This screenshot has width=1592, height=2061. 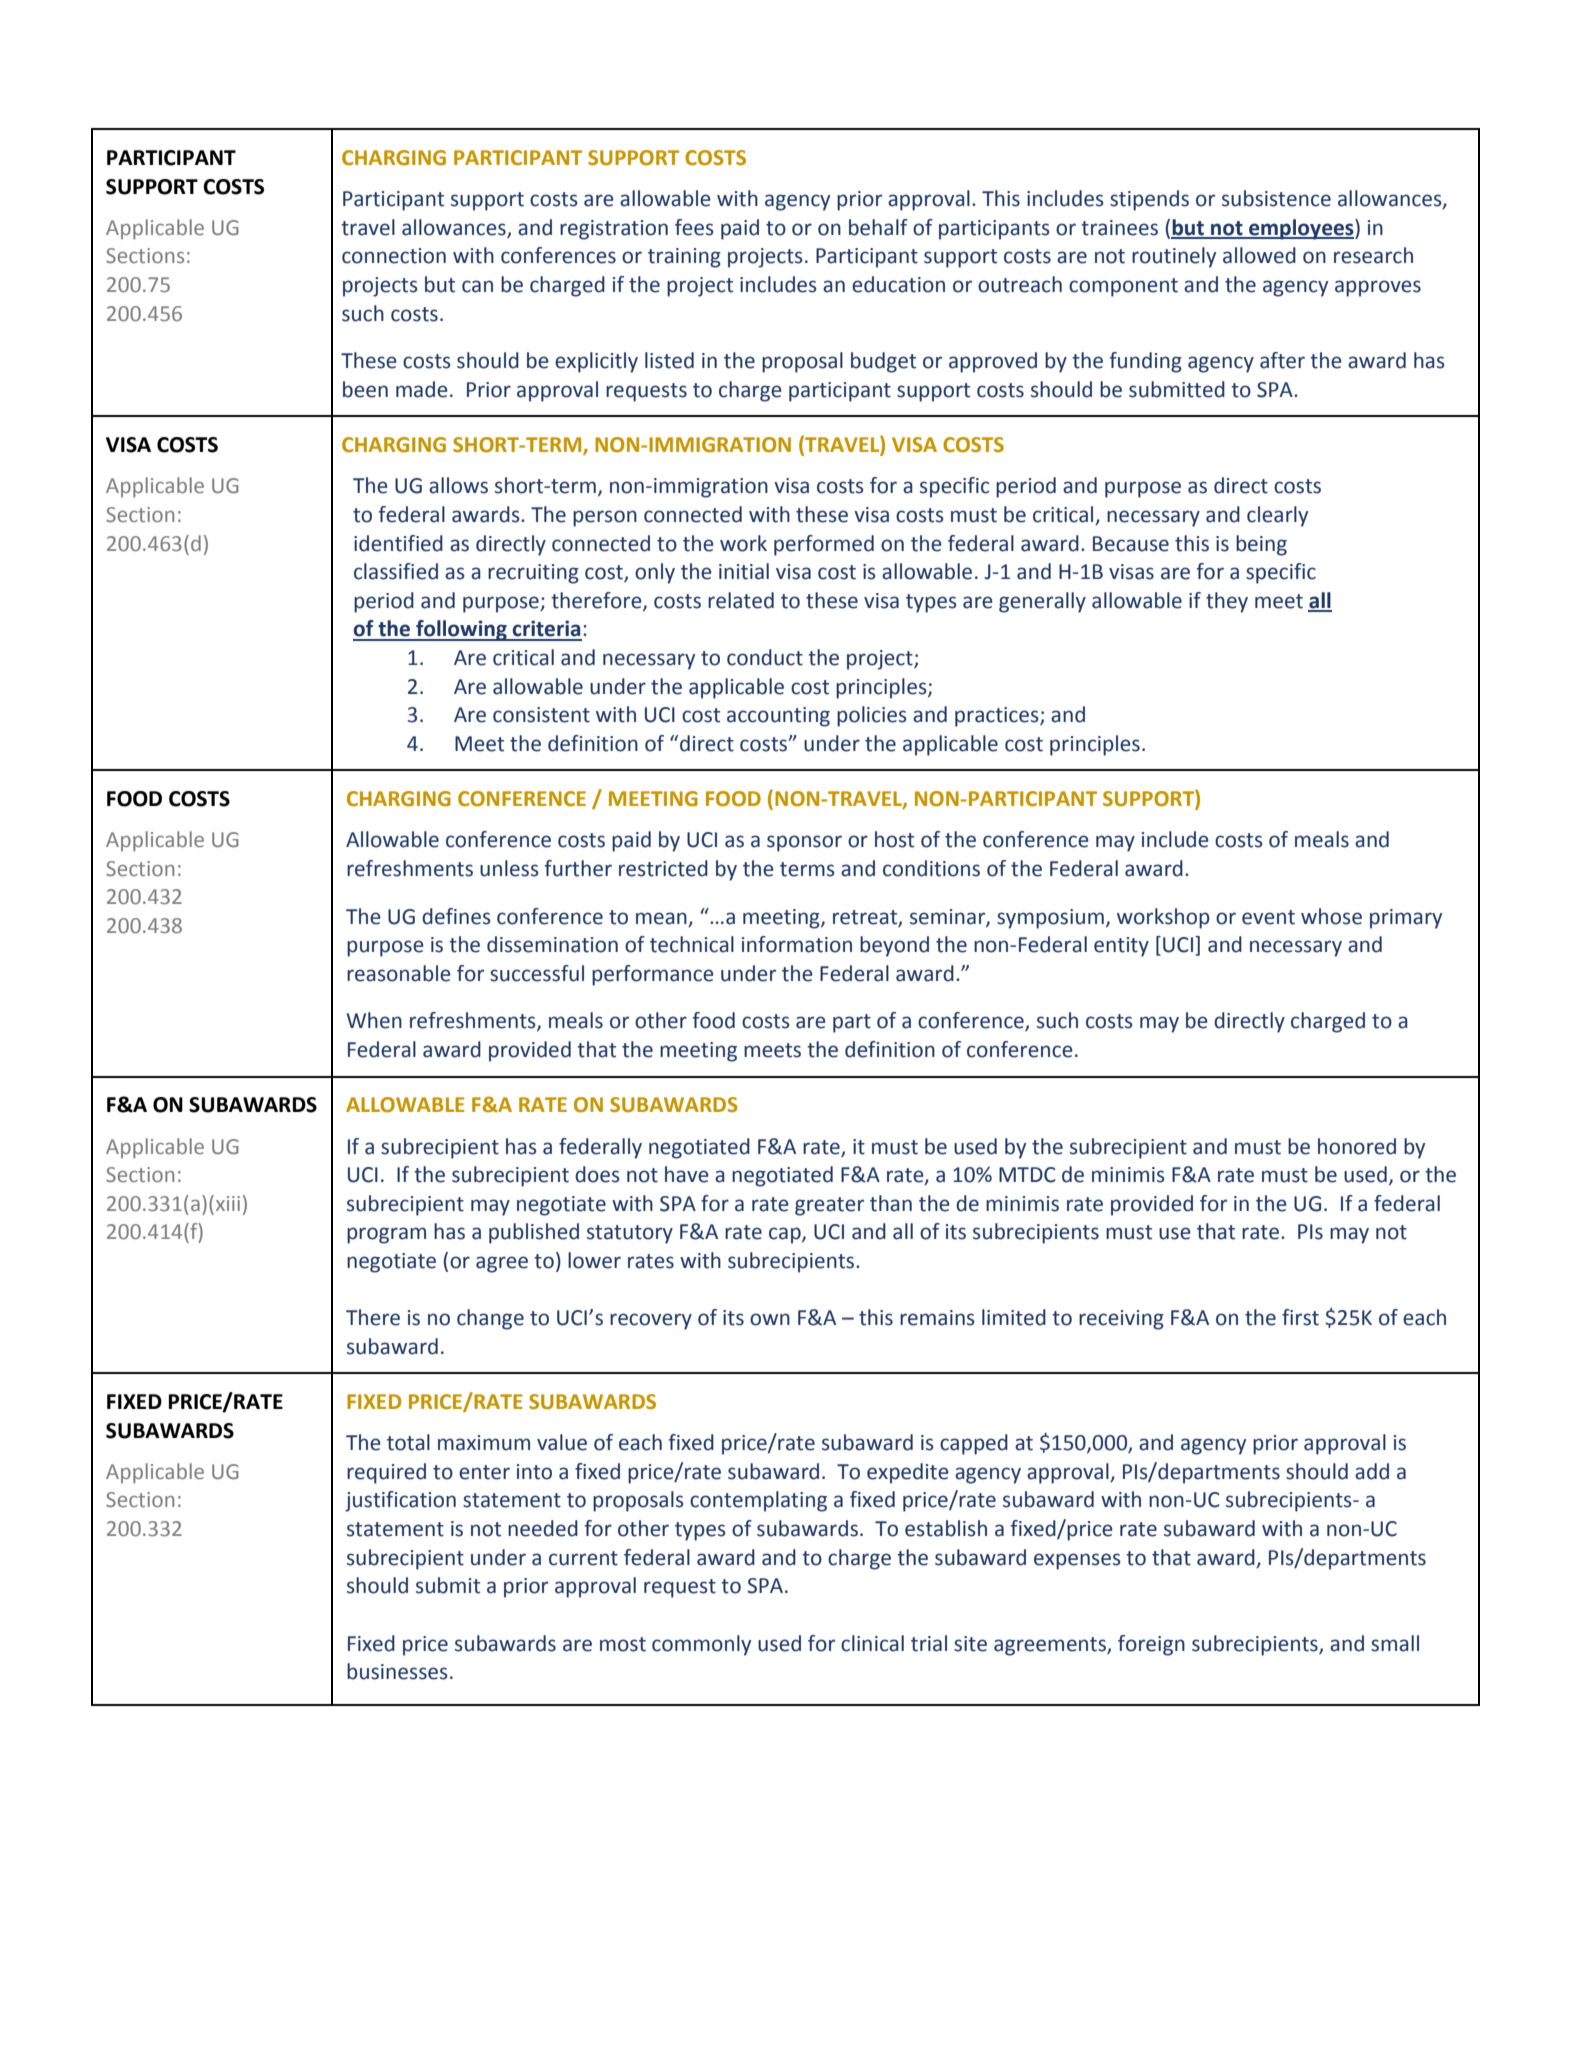 I want to click on can, so click(x=477, y=286).
